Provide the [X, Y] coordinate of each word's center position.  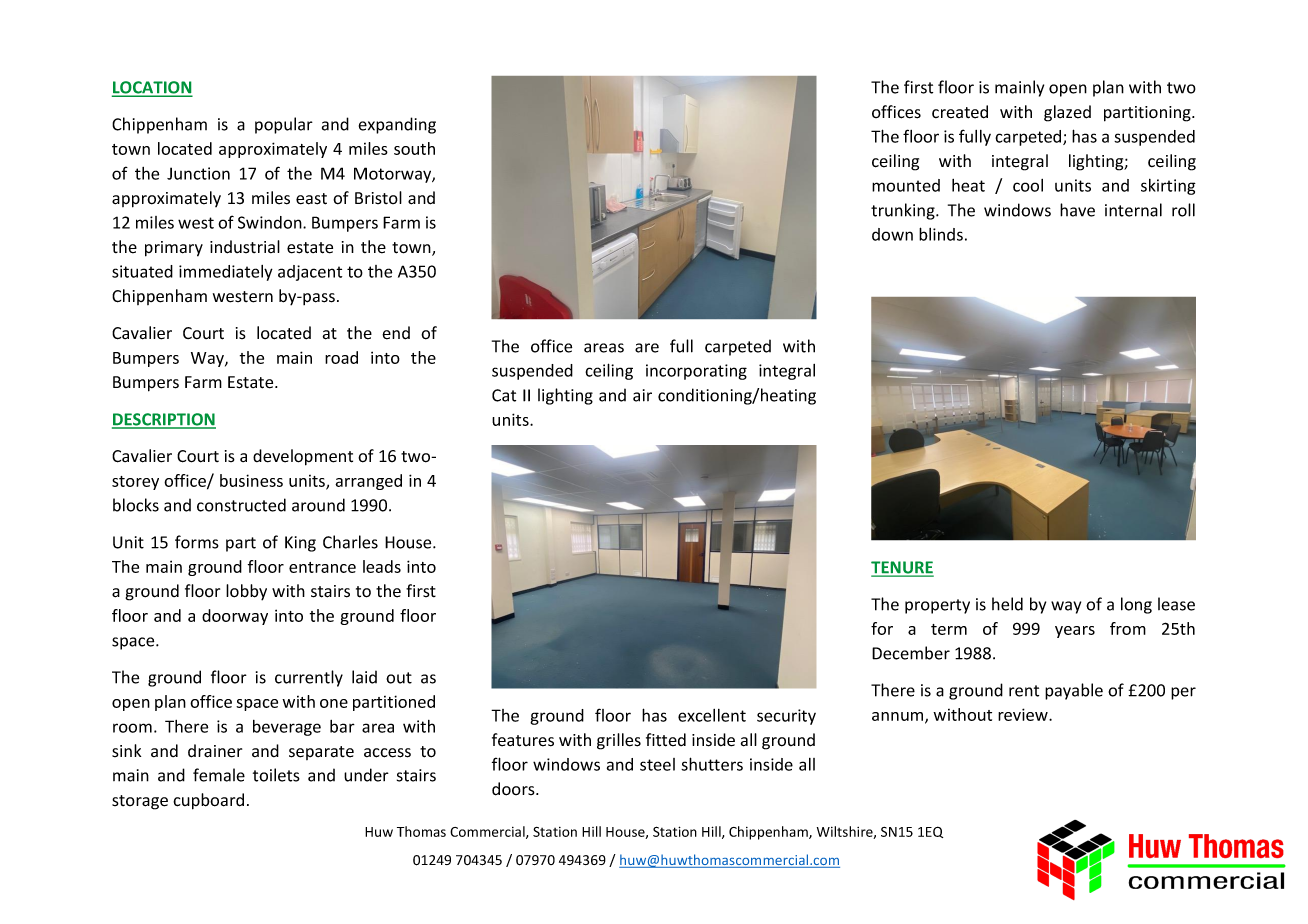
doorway [235, 617]
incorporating [696, 372]
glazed [1067, 113]
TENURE [902, 568]
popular [284, 125]
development [303, 457]
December [911, 653]
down [892, 234]
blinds [941, 234]
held [1007, 604]
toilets [276, 775]
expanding [397, 125]
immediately [226, 273]
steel [657, 764]
